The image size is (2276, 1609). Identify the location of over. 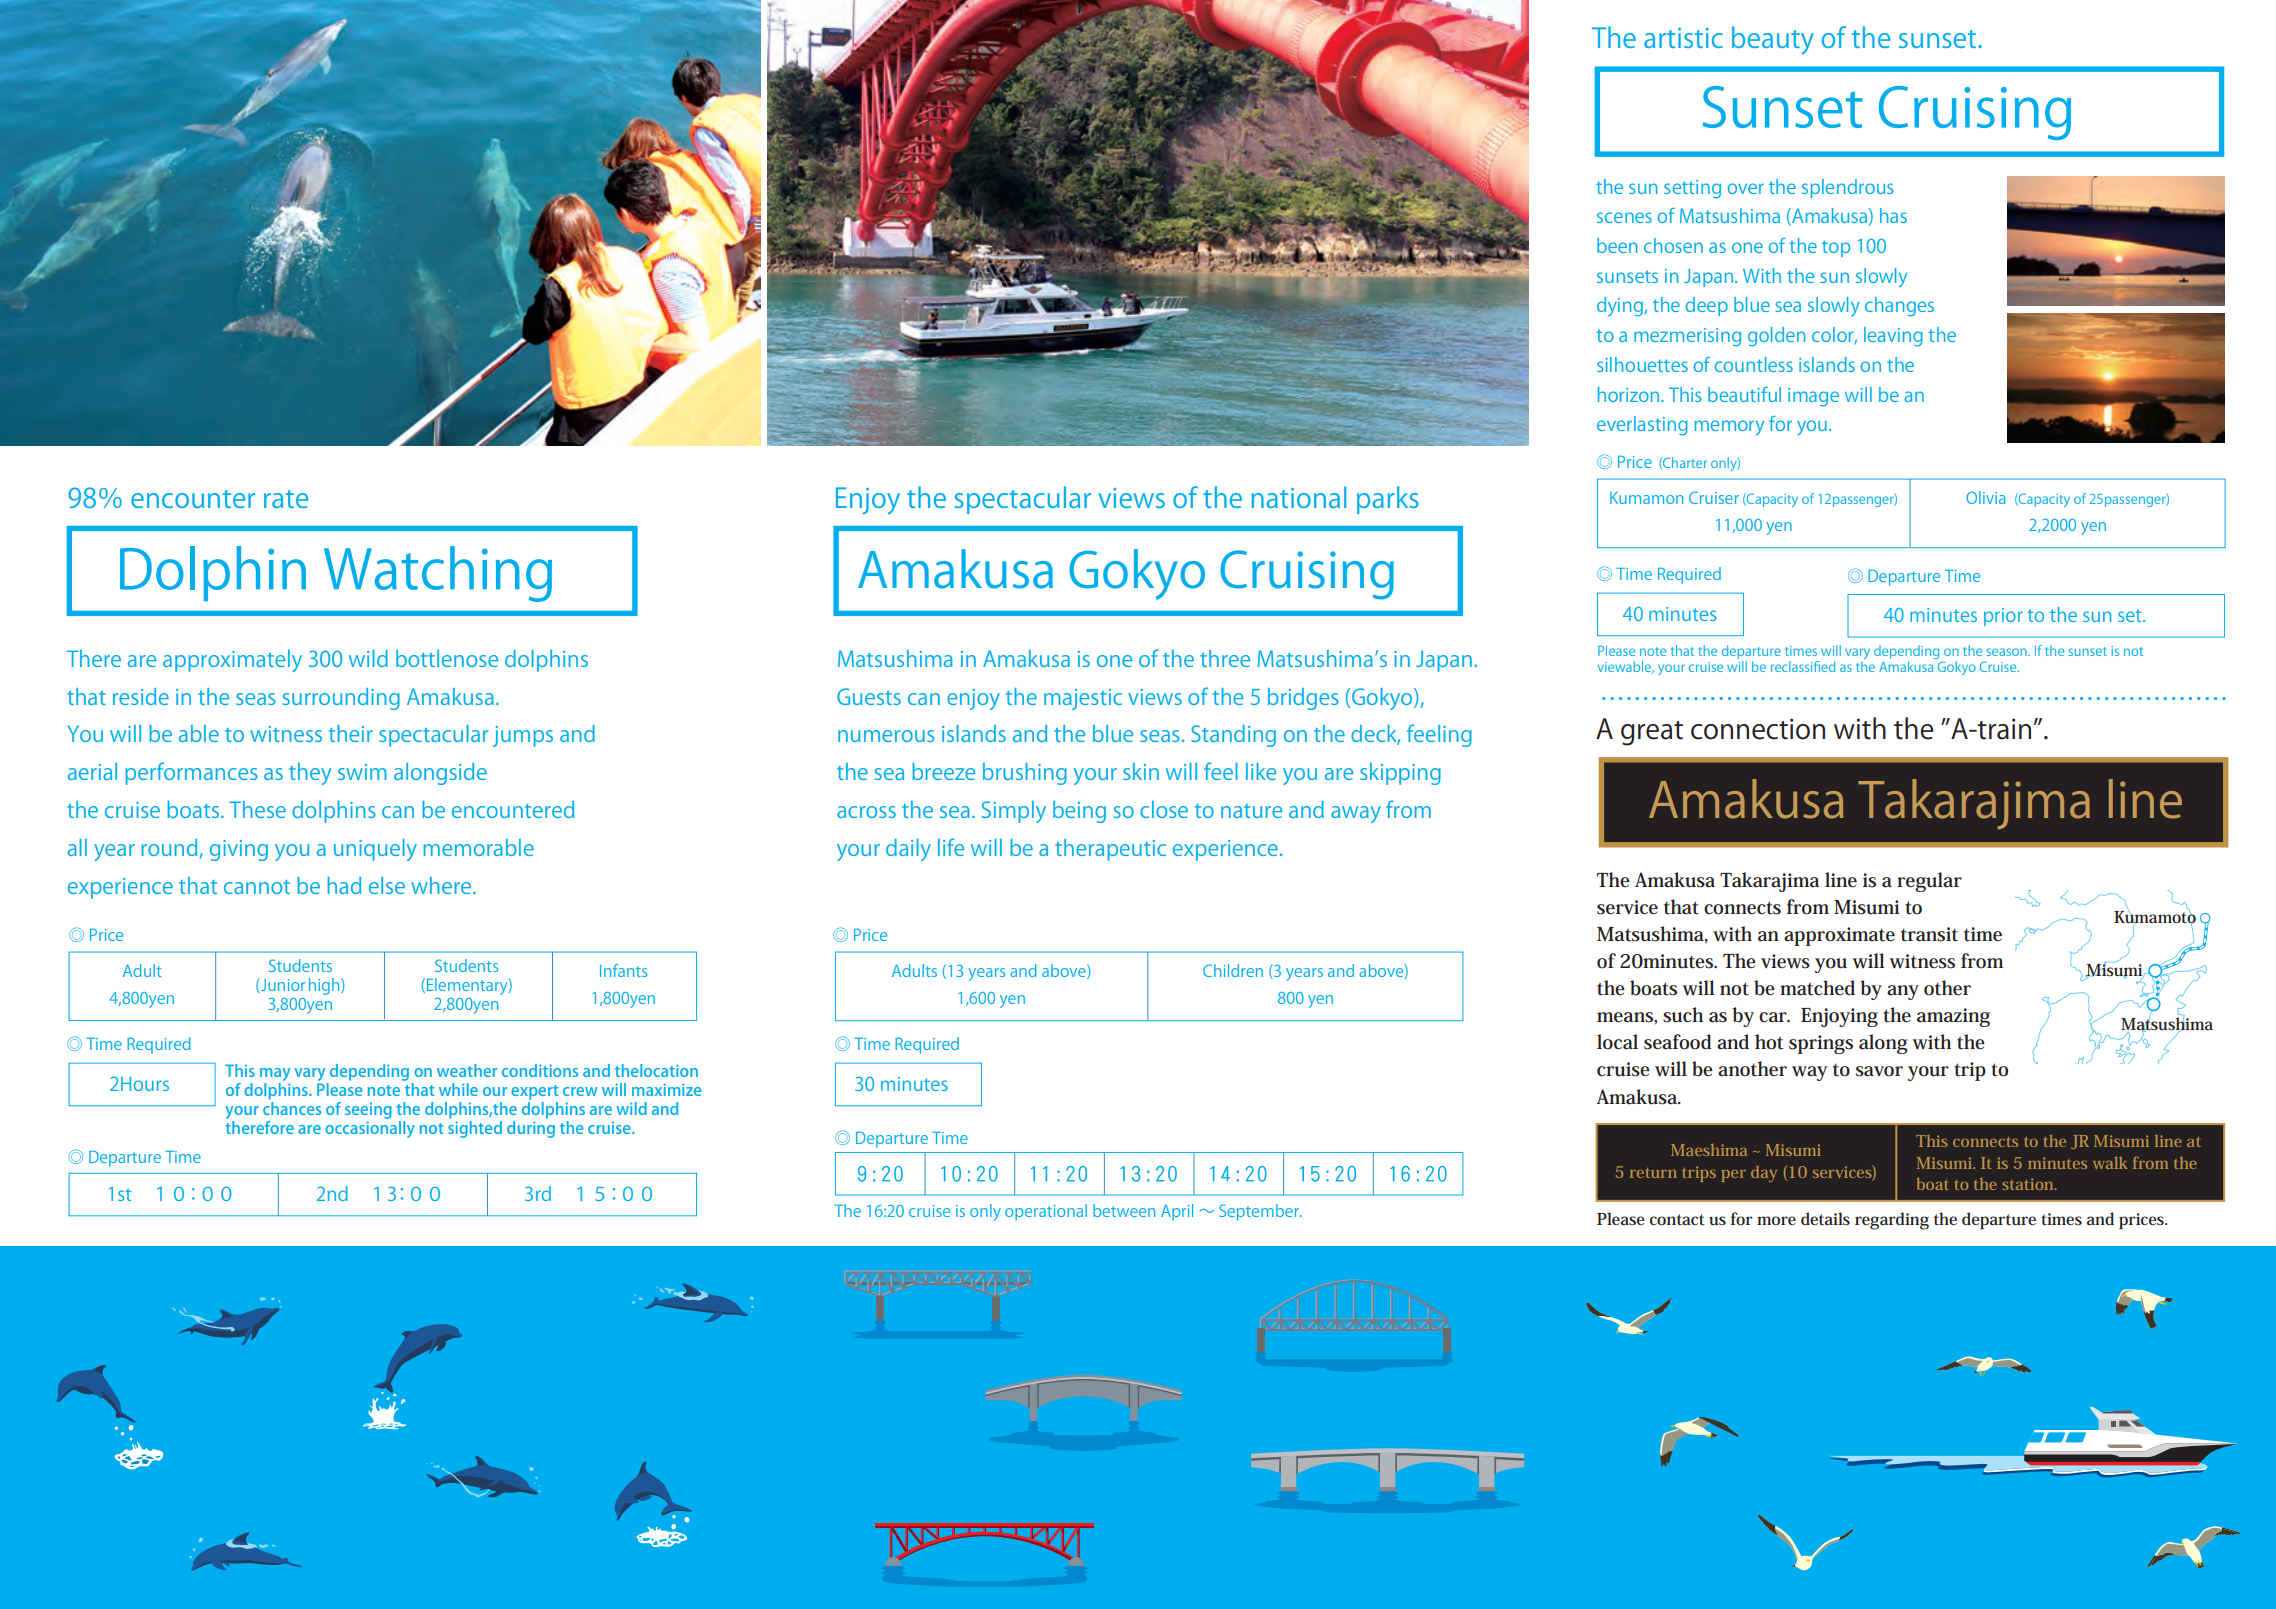
(1746, 188).
